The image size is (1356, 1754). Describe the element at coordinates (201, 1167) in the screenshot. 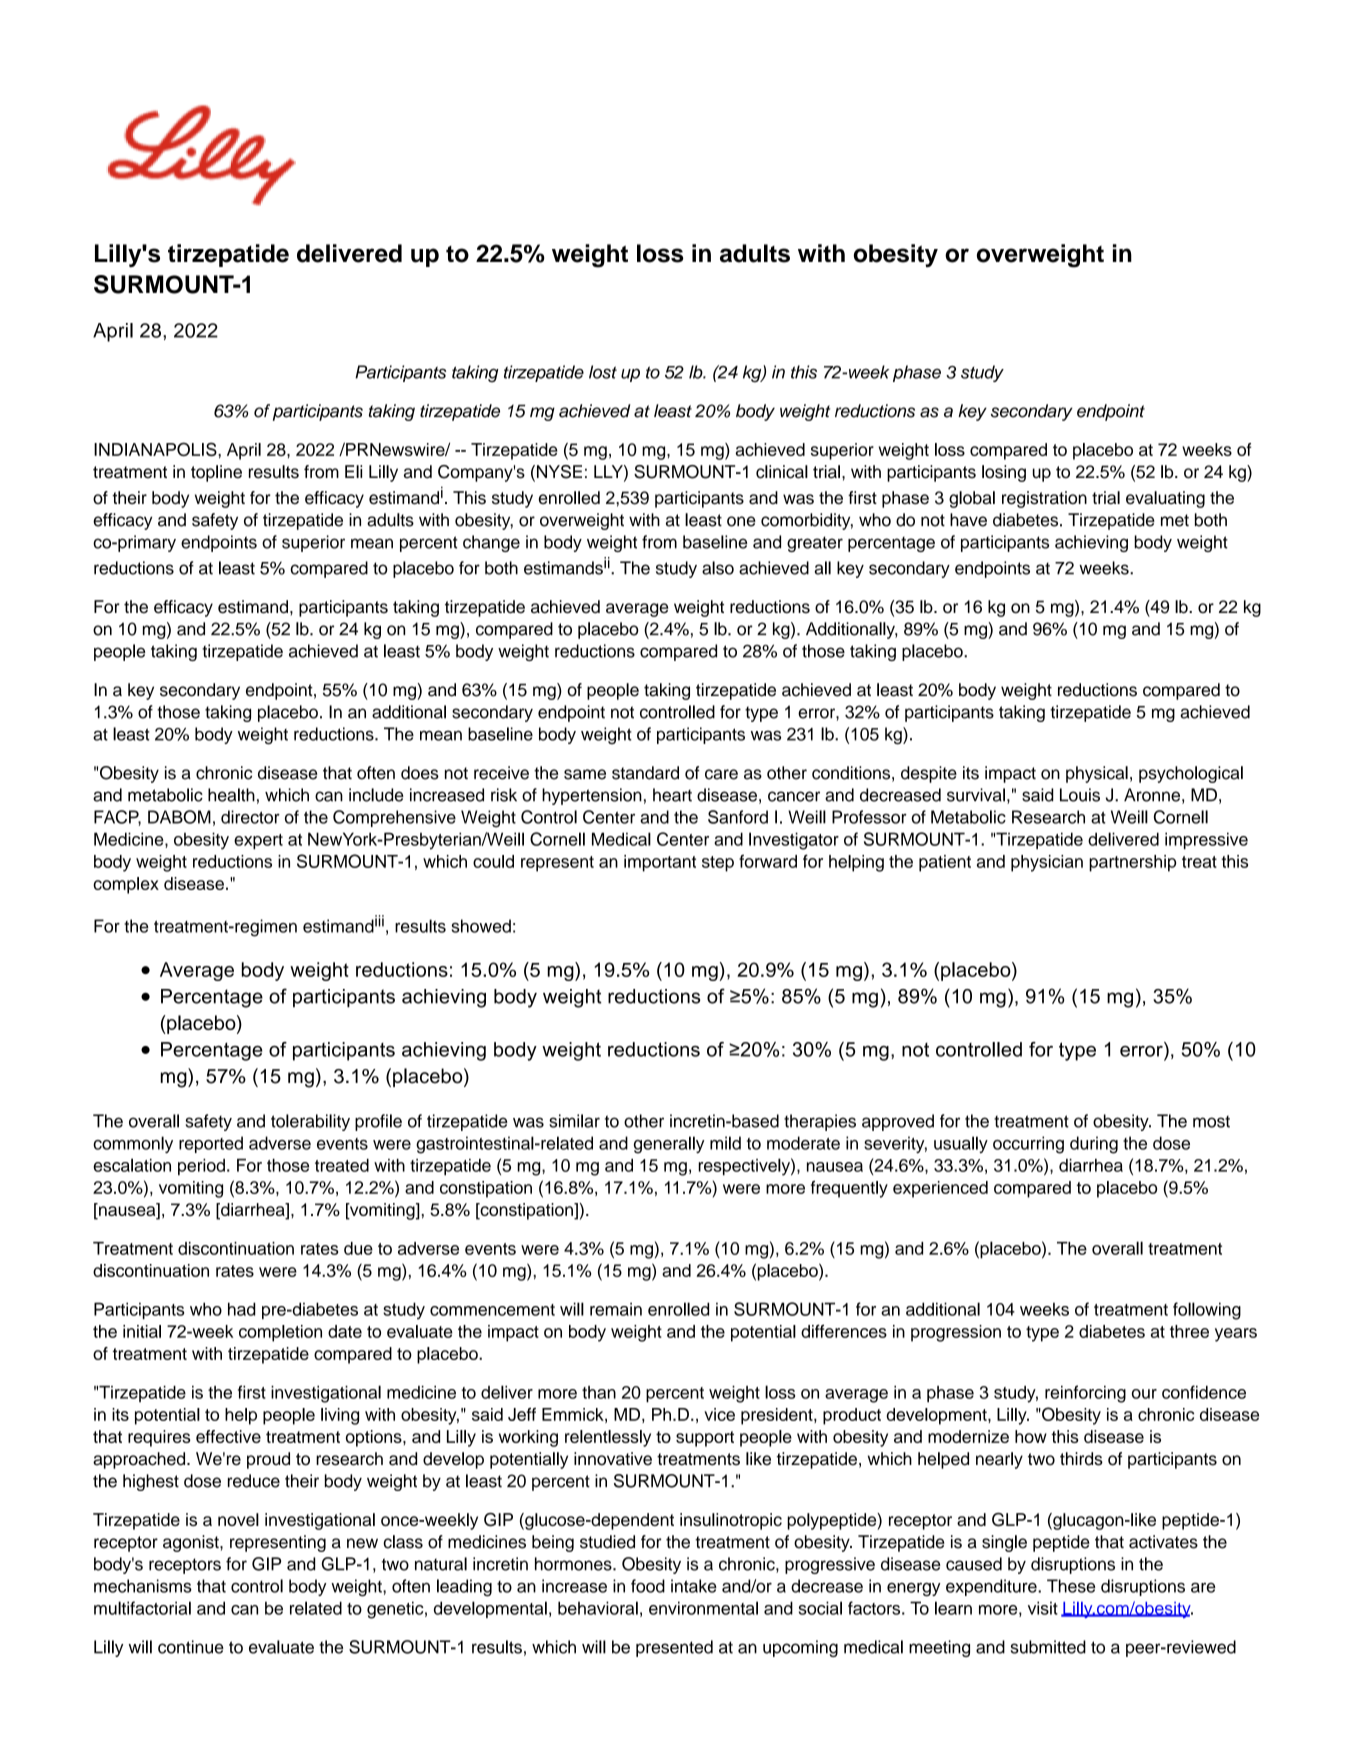

I see `period` at that location.
